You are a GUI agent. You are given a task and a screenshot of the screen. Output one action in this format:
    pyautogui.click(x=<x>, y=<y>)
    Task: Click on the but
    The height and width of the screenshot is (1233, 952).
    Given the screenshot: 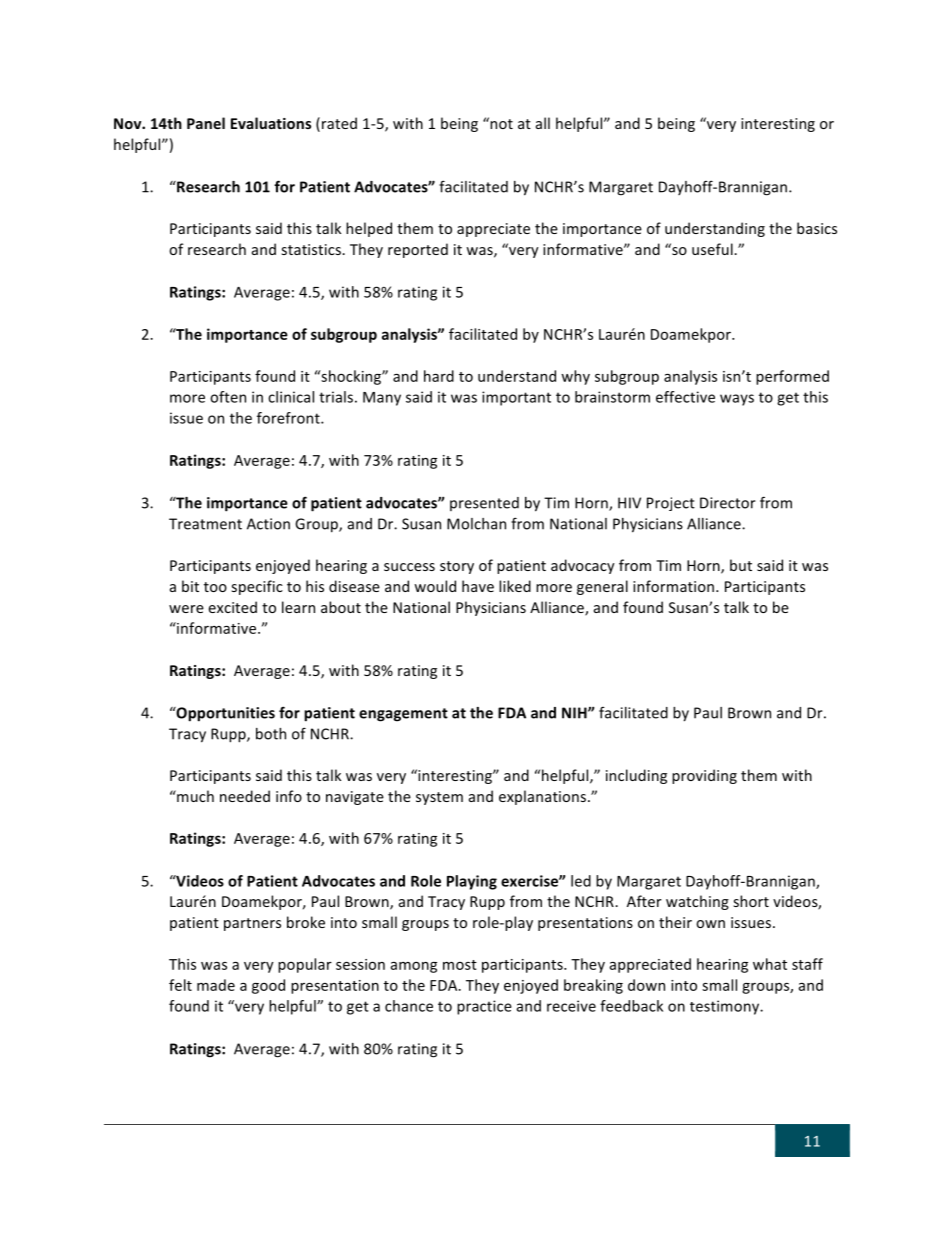 What is the action you would take?
    pyautogui.click(x=741, y=565)
